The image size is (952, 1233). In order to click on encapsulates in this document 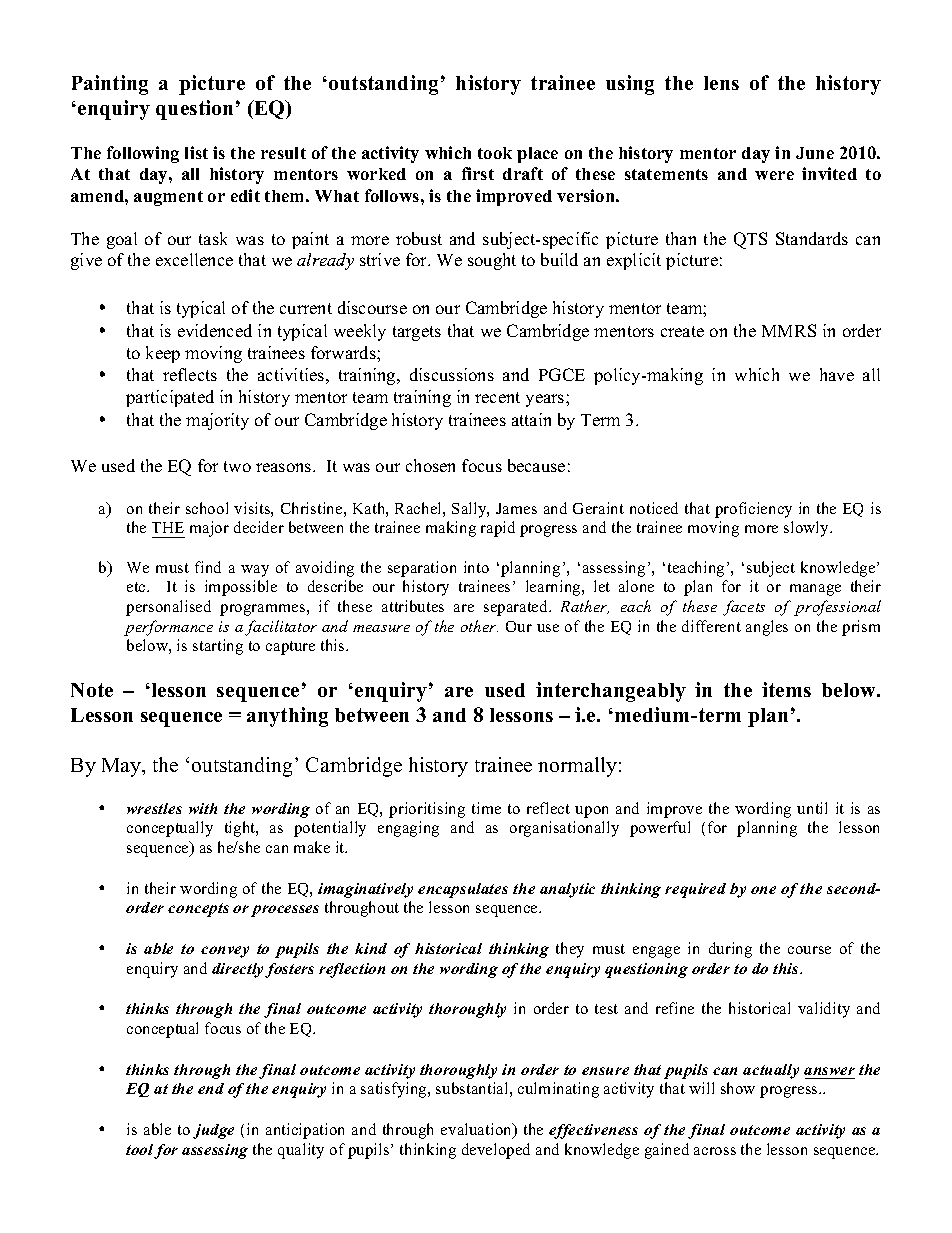, I will do `click(463, 890)`.
